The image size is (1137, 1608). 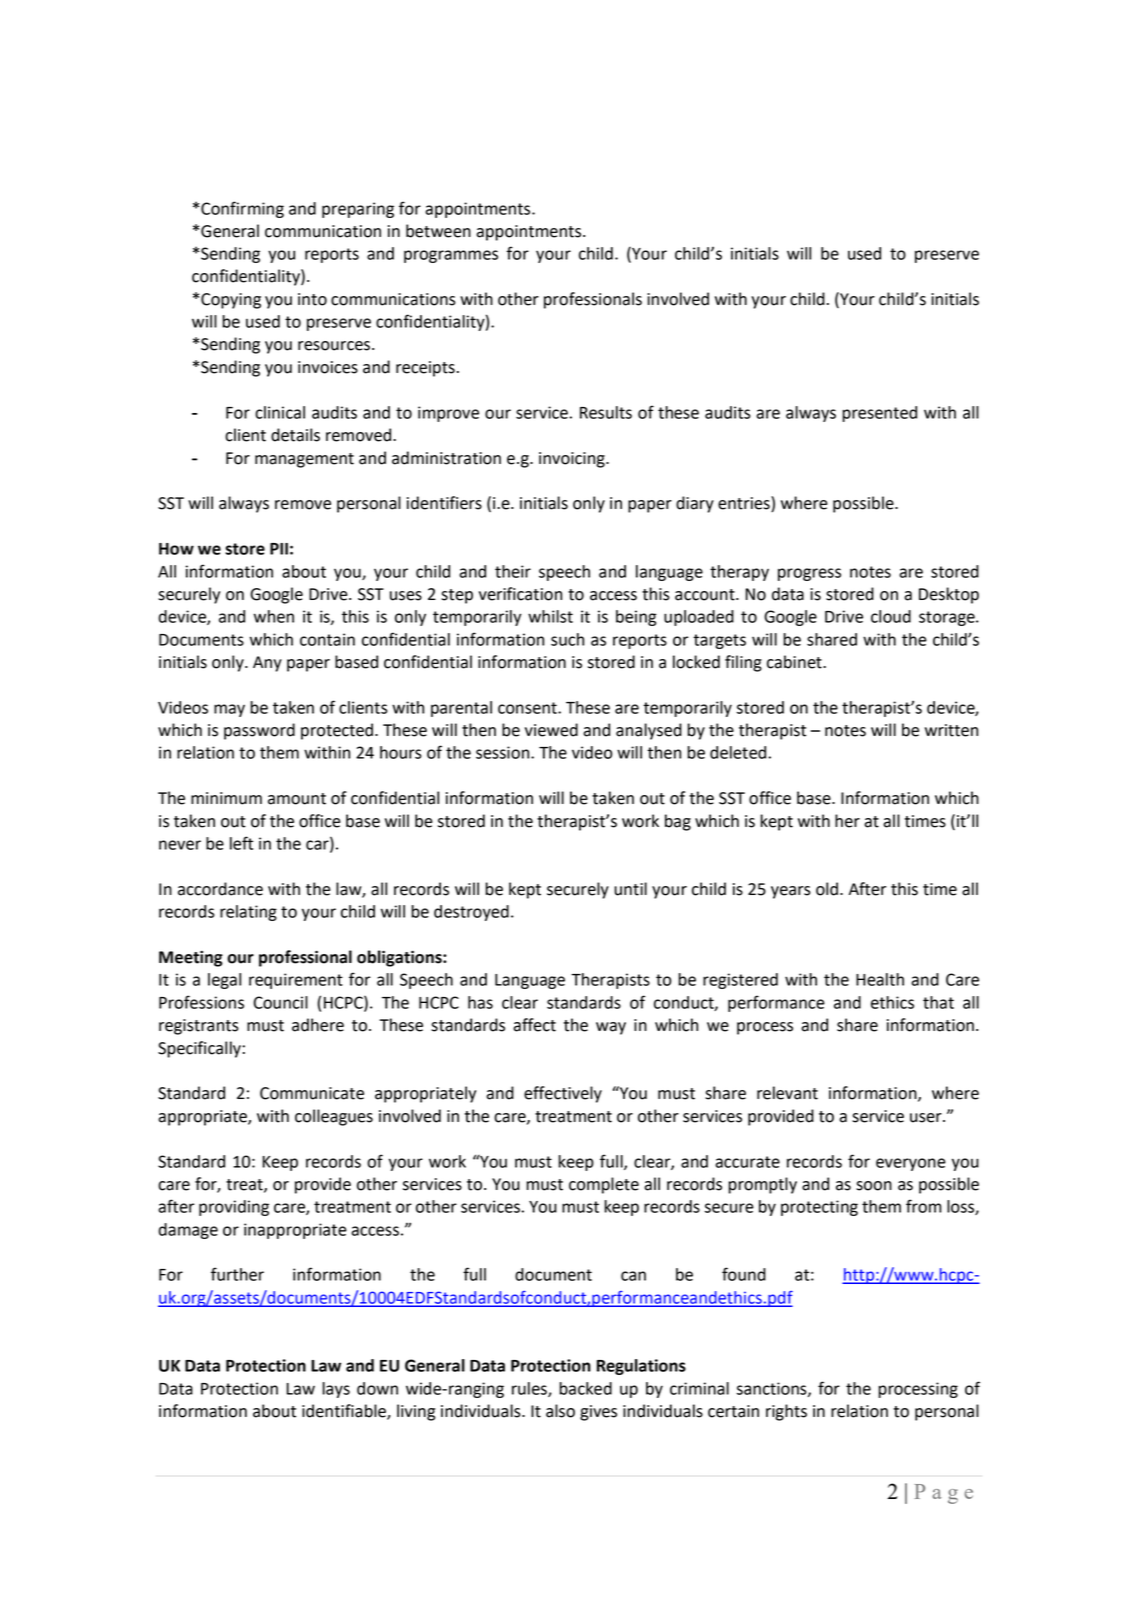 What do you see at coordinates (585, 1388) in the screenshot?
I see `backed` at bounding box center [585, 1388].
